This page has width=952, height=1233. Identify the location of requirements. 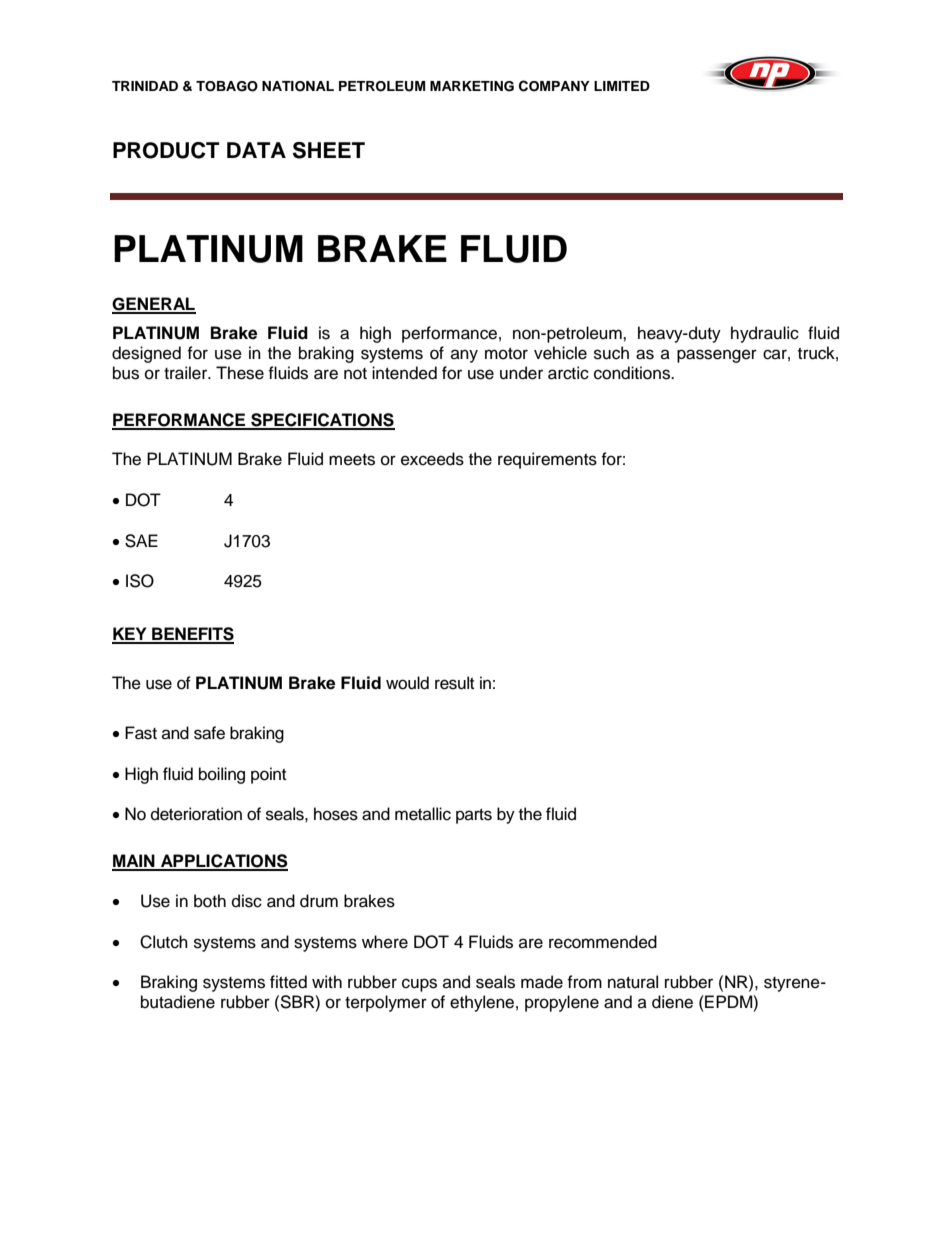
(547, 460).
